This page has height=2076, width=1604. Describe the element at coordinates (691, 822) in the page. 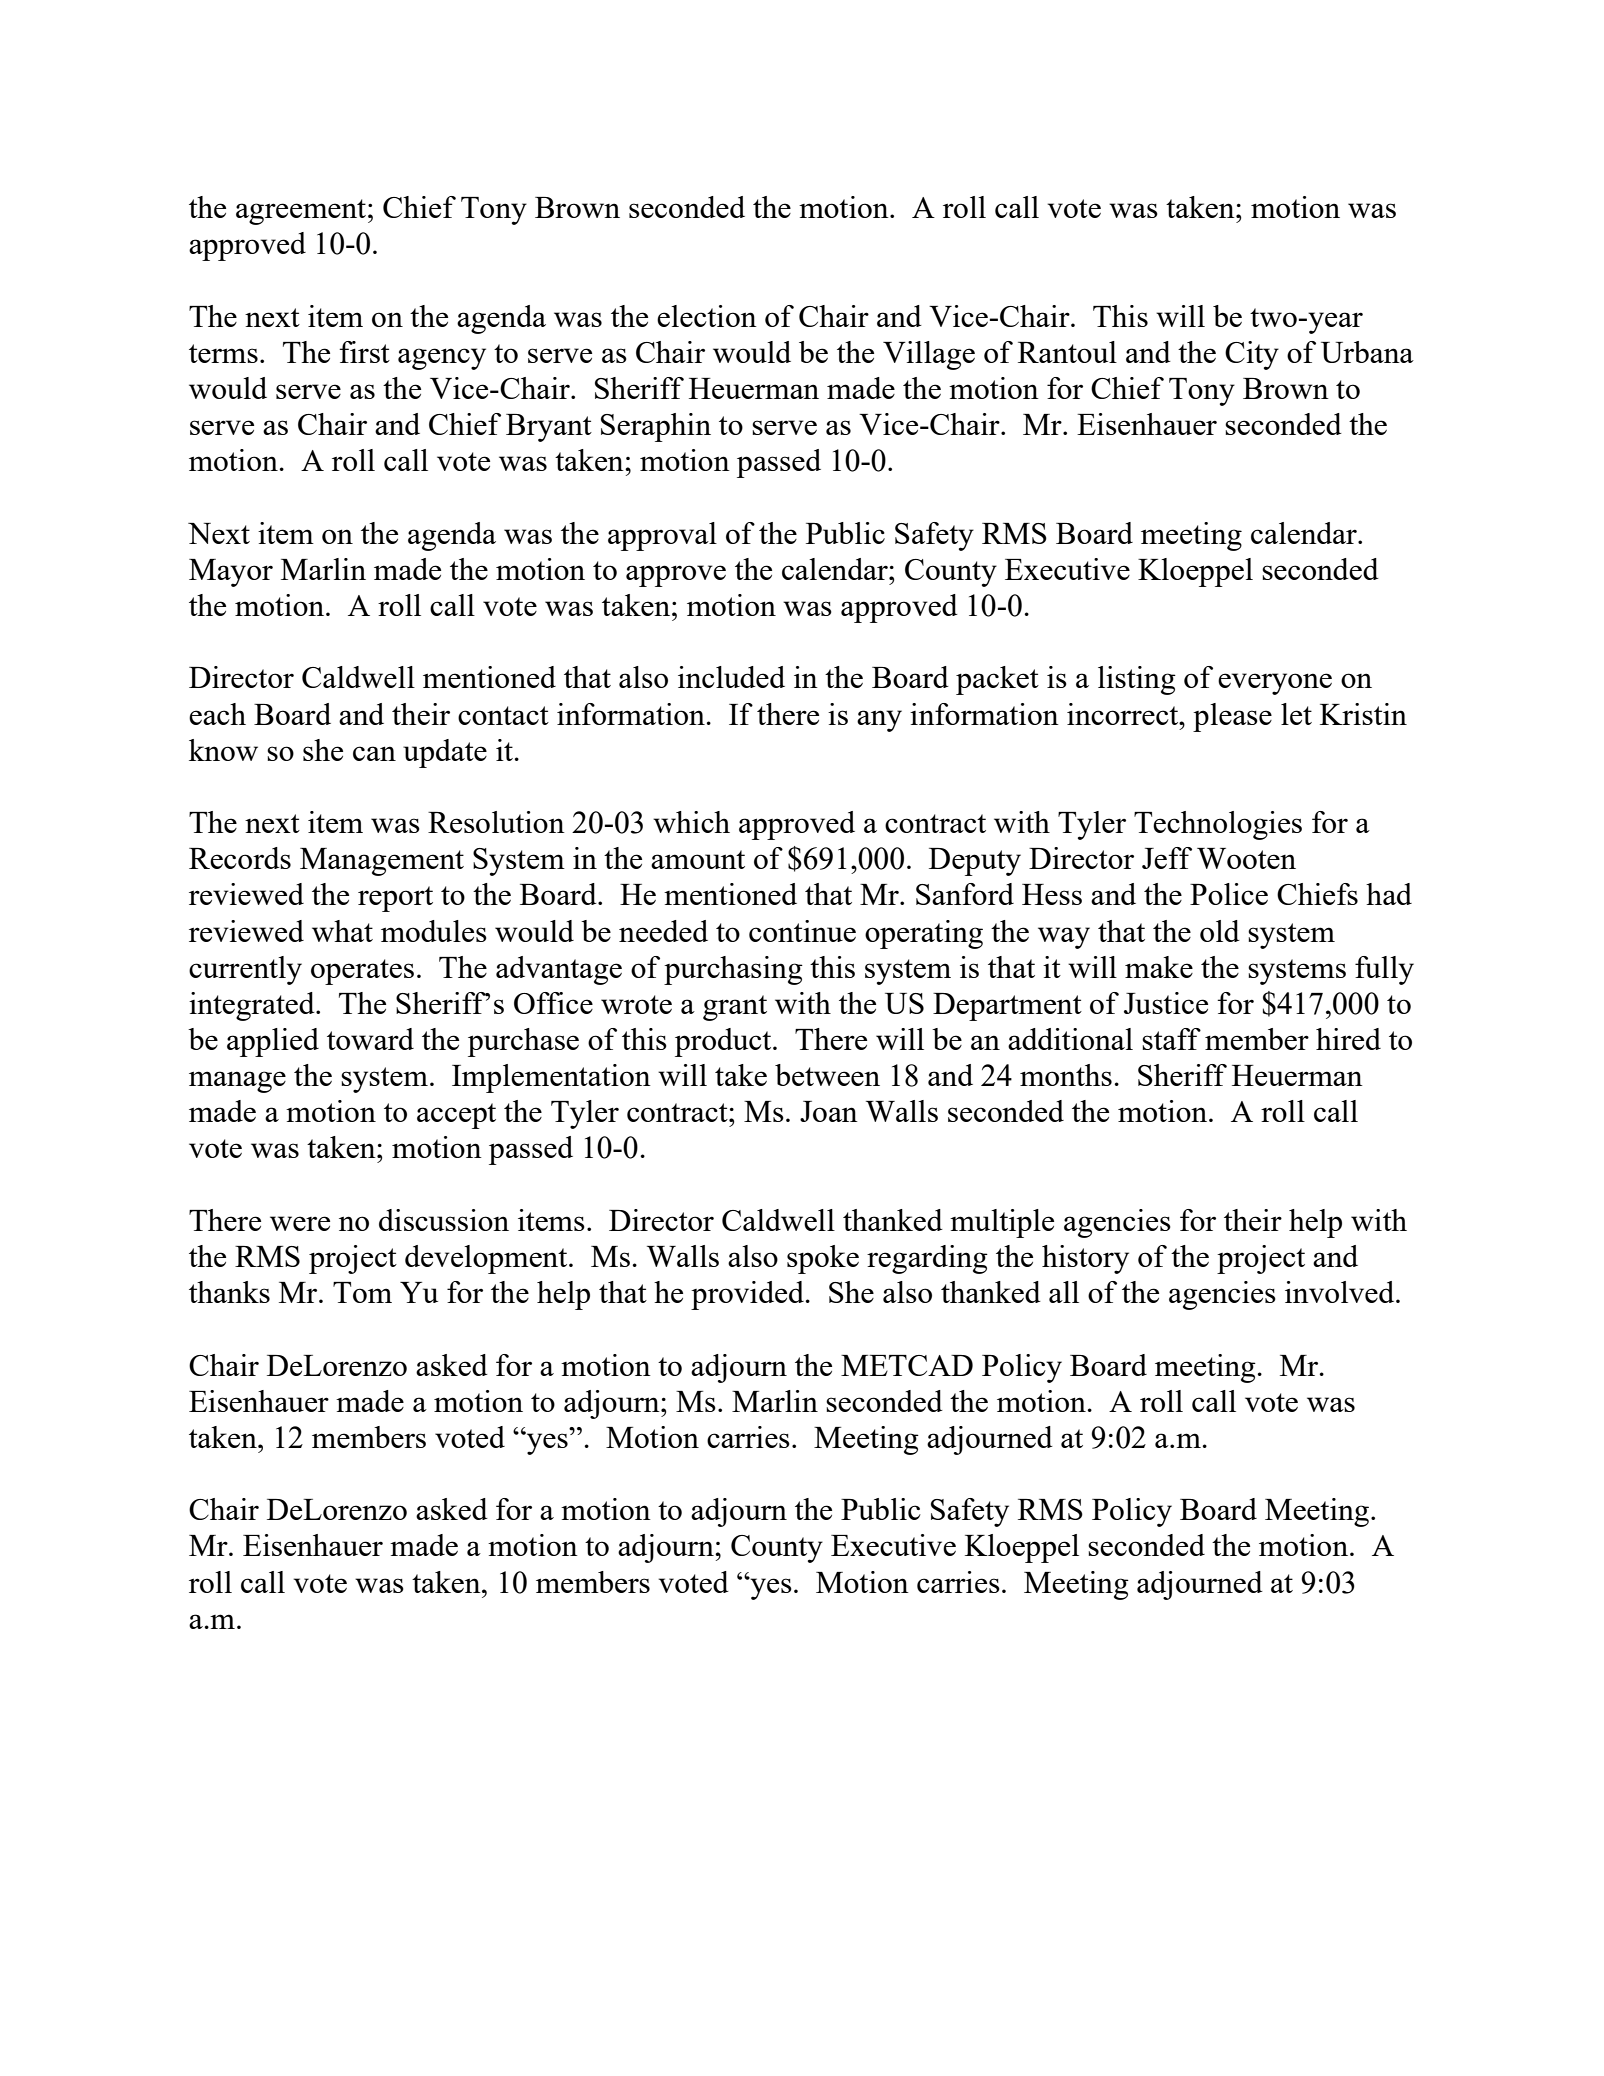

I see `which` at that location.
